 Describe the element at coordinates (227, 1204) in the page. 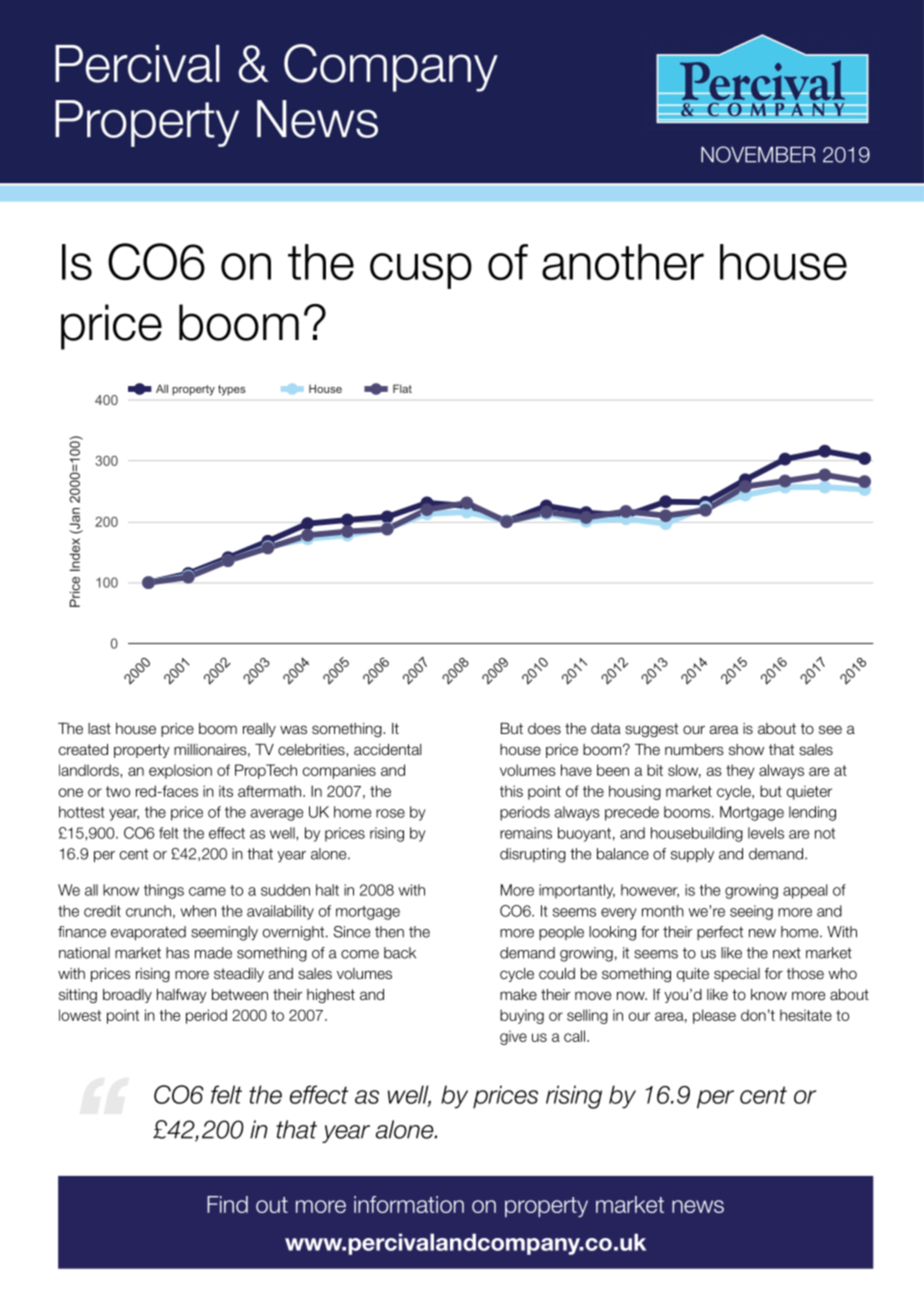

I see `Find` at that location.
